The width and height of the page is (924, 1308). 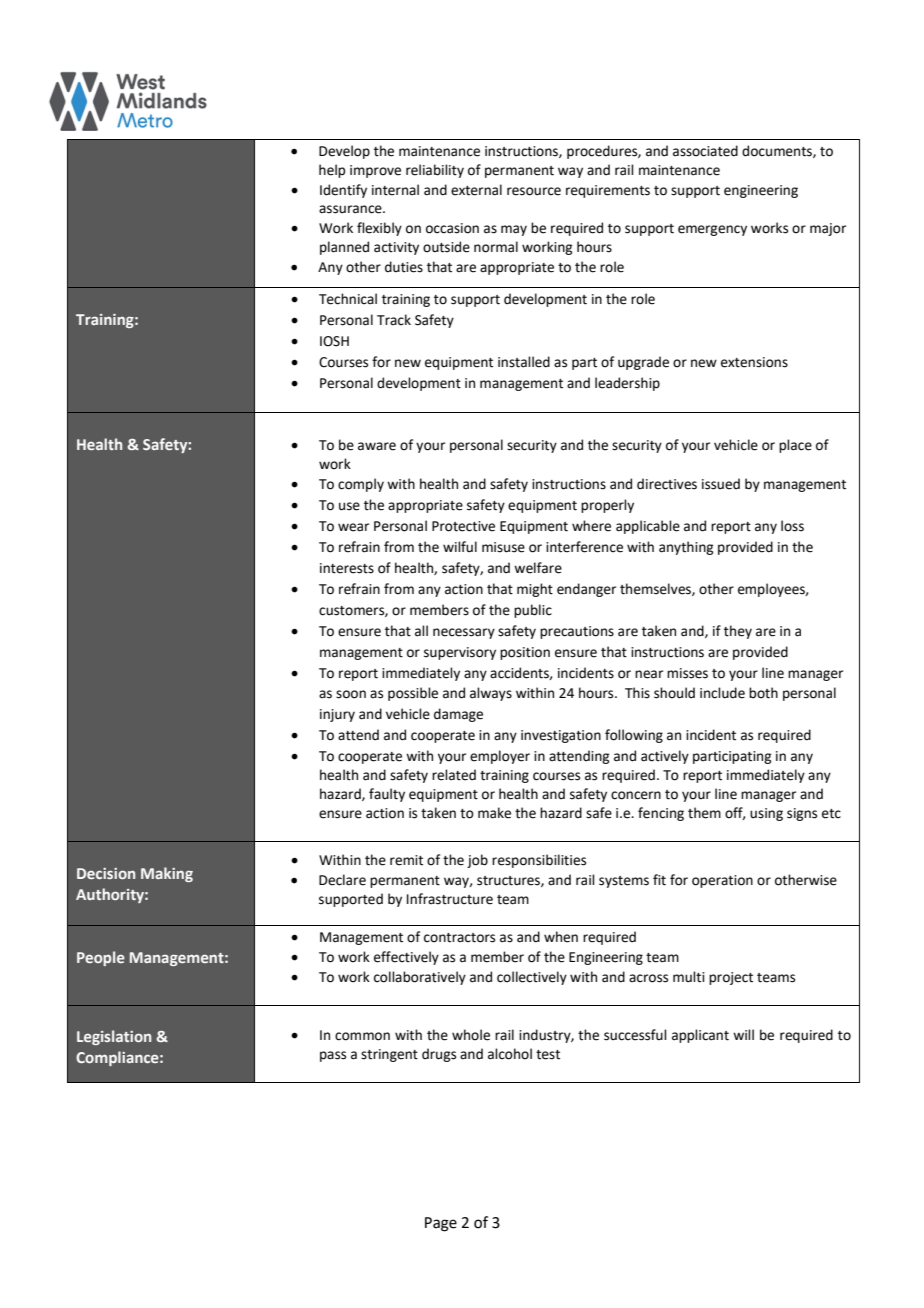 What do you see at coordinates (332, 171) in the page?
I see `help` at bounding box center [332, 171].
